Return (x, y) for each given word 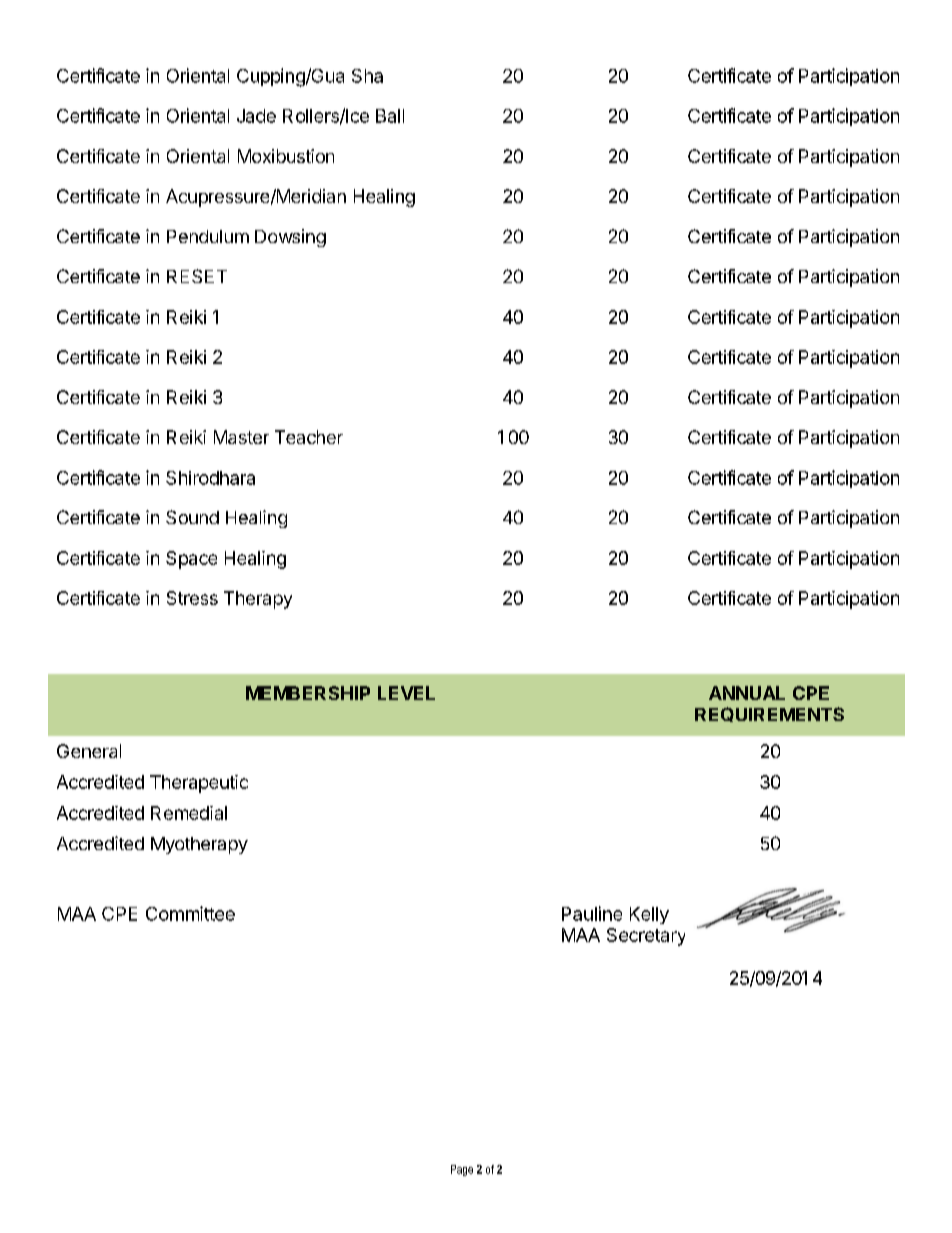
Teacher (309, 437)
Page (462, 1170)
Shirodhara (210, 478)
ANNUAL (747, 693)
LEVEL (406, 693)
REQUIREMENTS (769, 714)
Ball (390, 116)
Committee (190, 913)
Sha (367, 76)
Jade (256, 116)
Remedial (189, 813)
